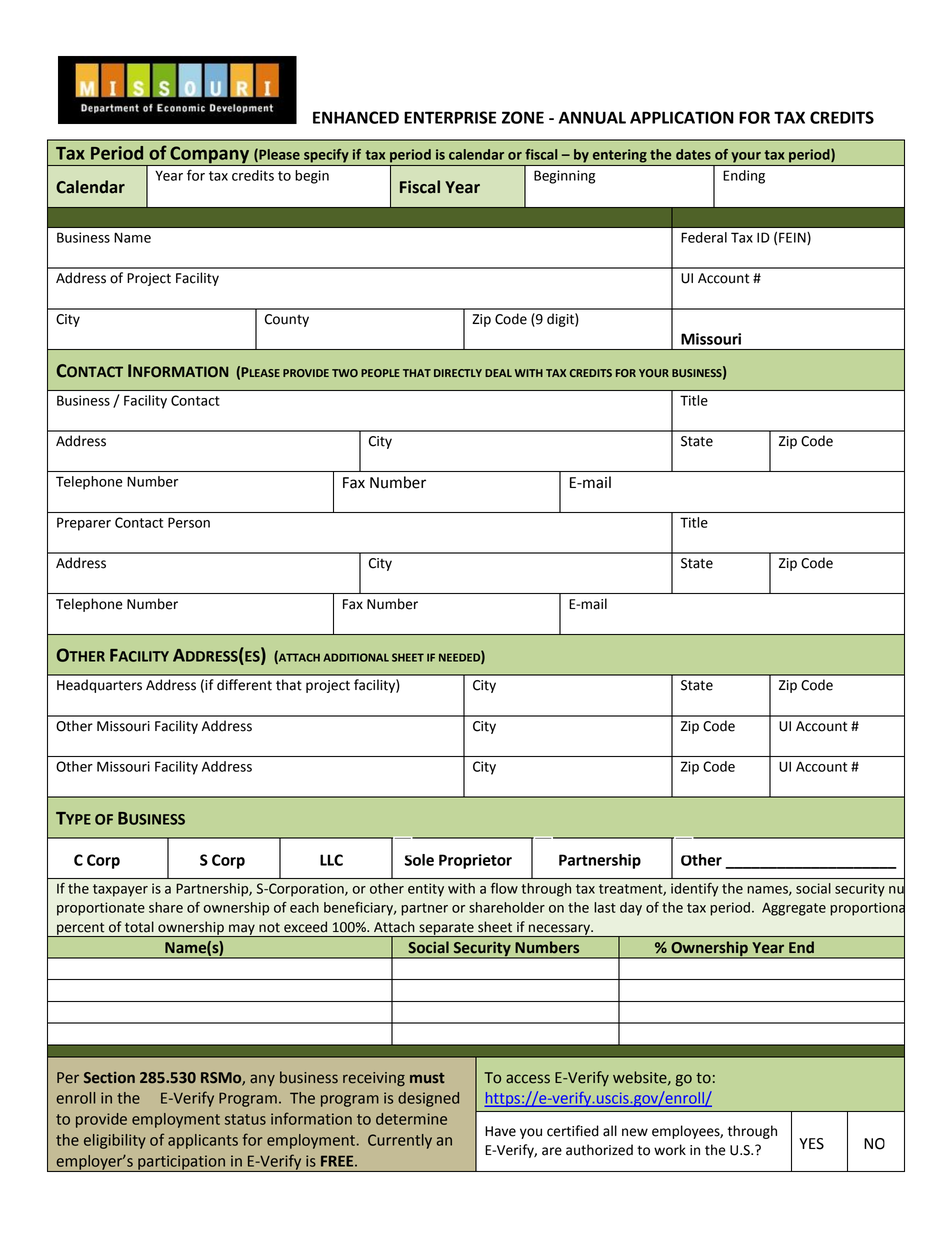 This screenshot has height=1233, width=952. Describe the element at coordinates (356, 657) in the screenshot. I see `ADDITIONAL` at that location.
